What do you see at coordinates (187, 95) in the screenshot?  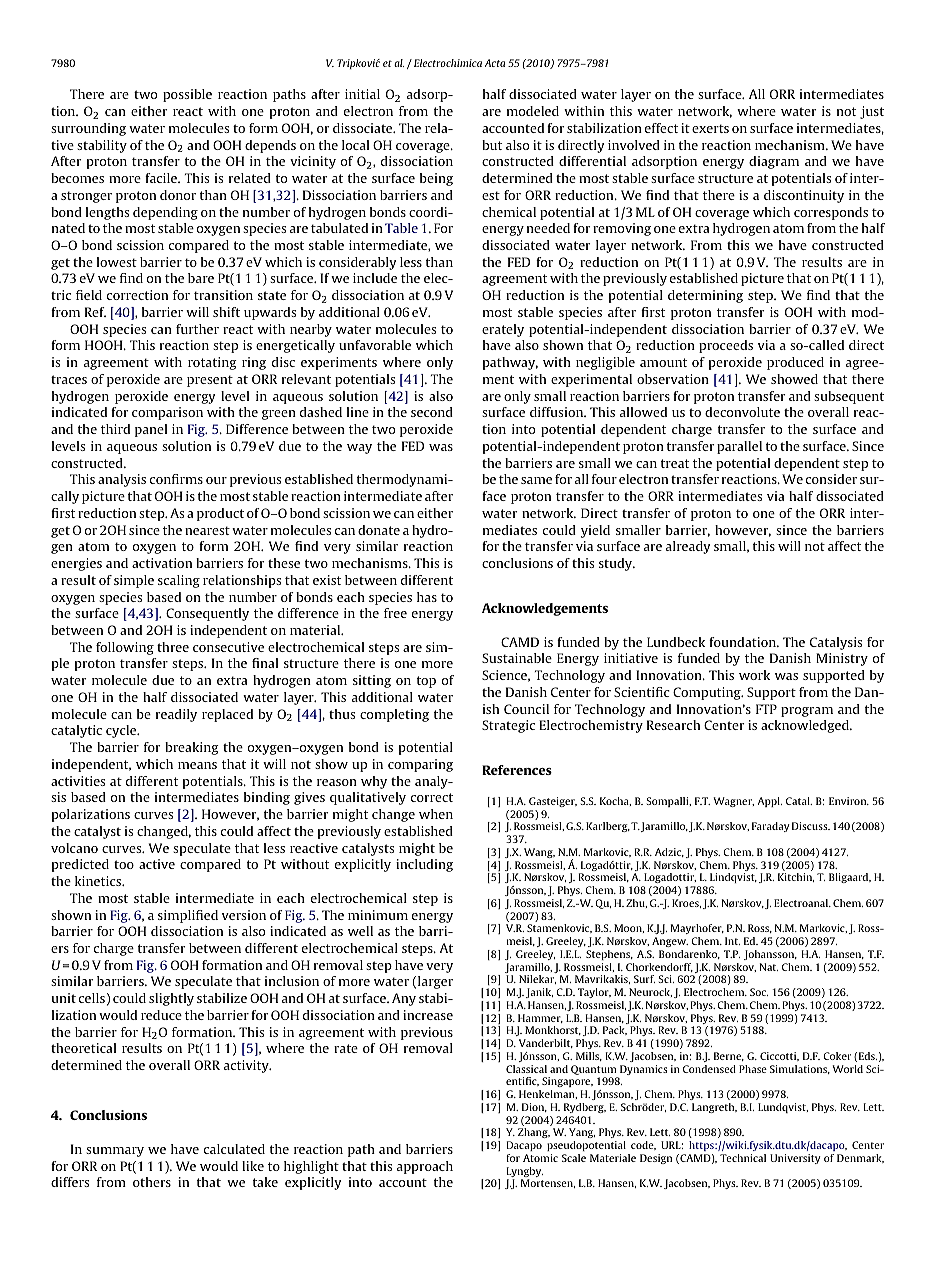 I see `possible` at bounding box center [187, 95].
